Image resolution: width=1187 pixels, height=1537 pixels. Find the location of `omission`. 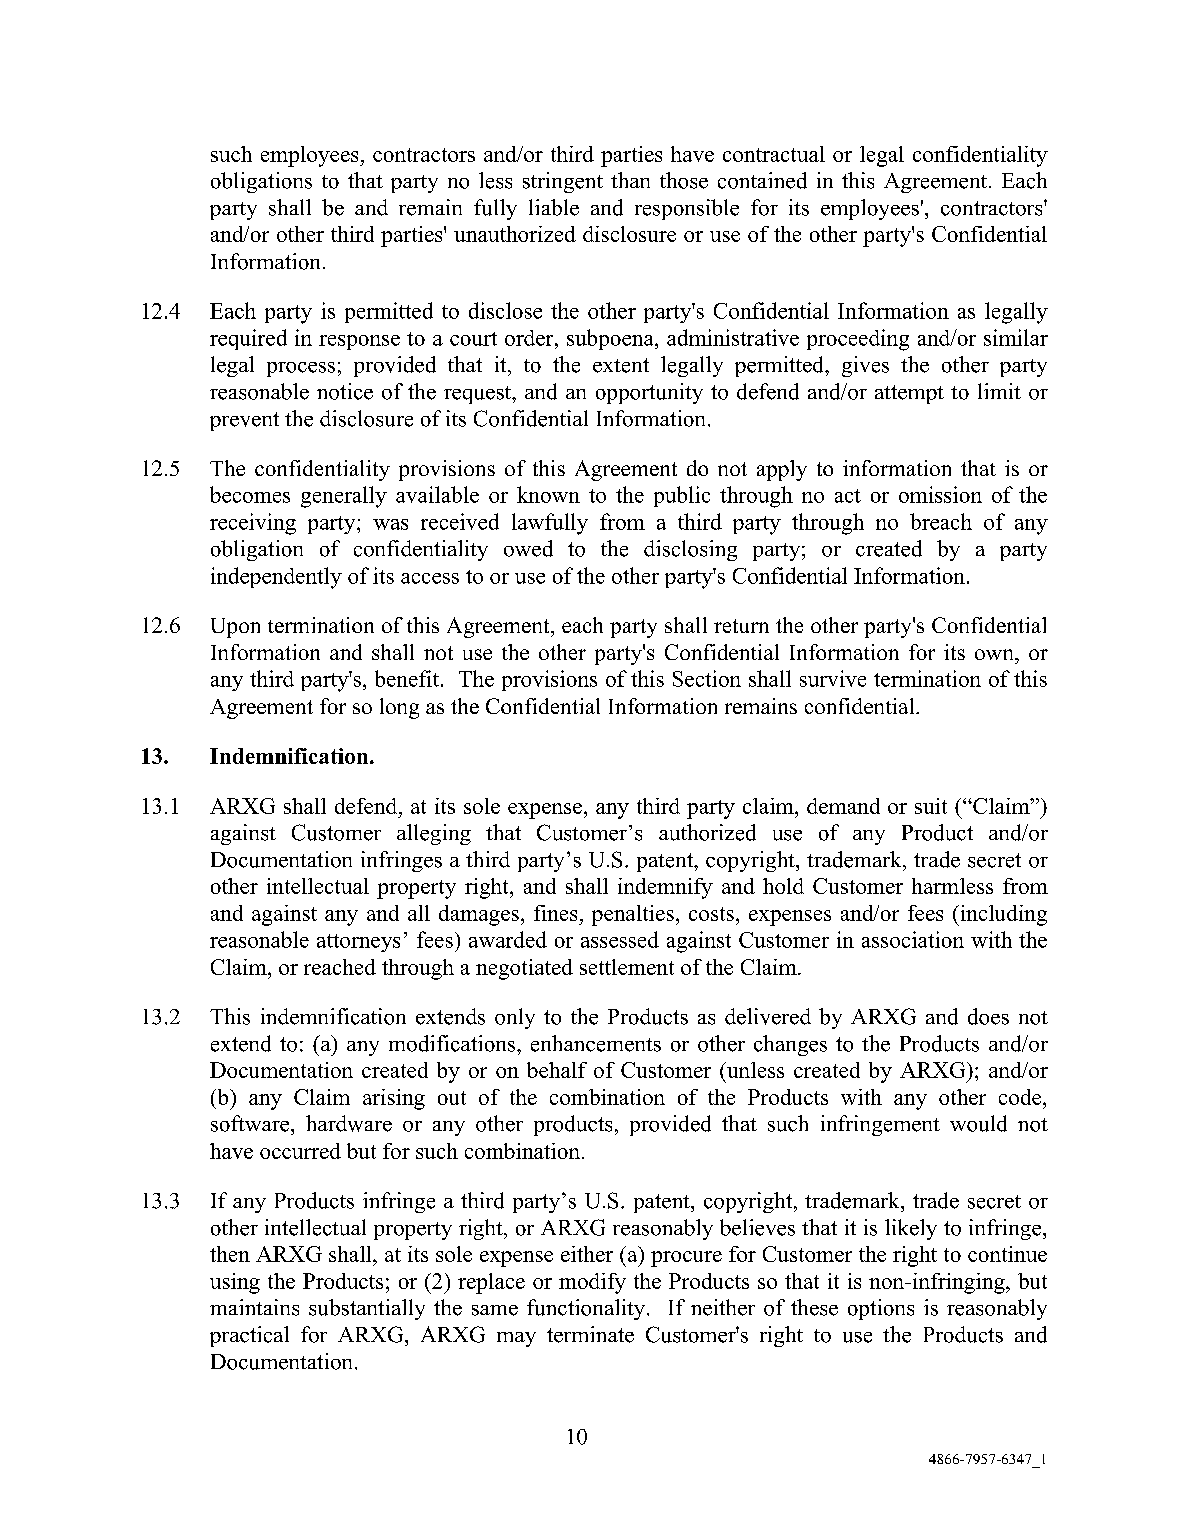

omission is located at coordinates (940, 494).
